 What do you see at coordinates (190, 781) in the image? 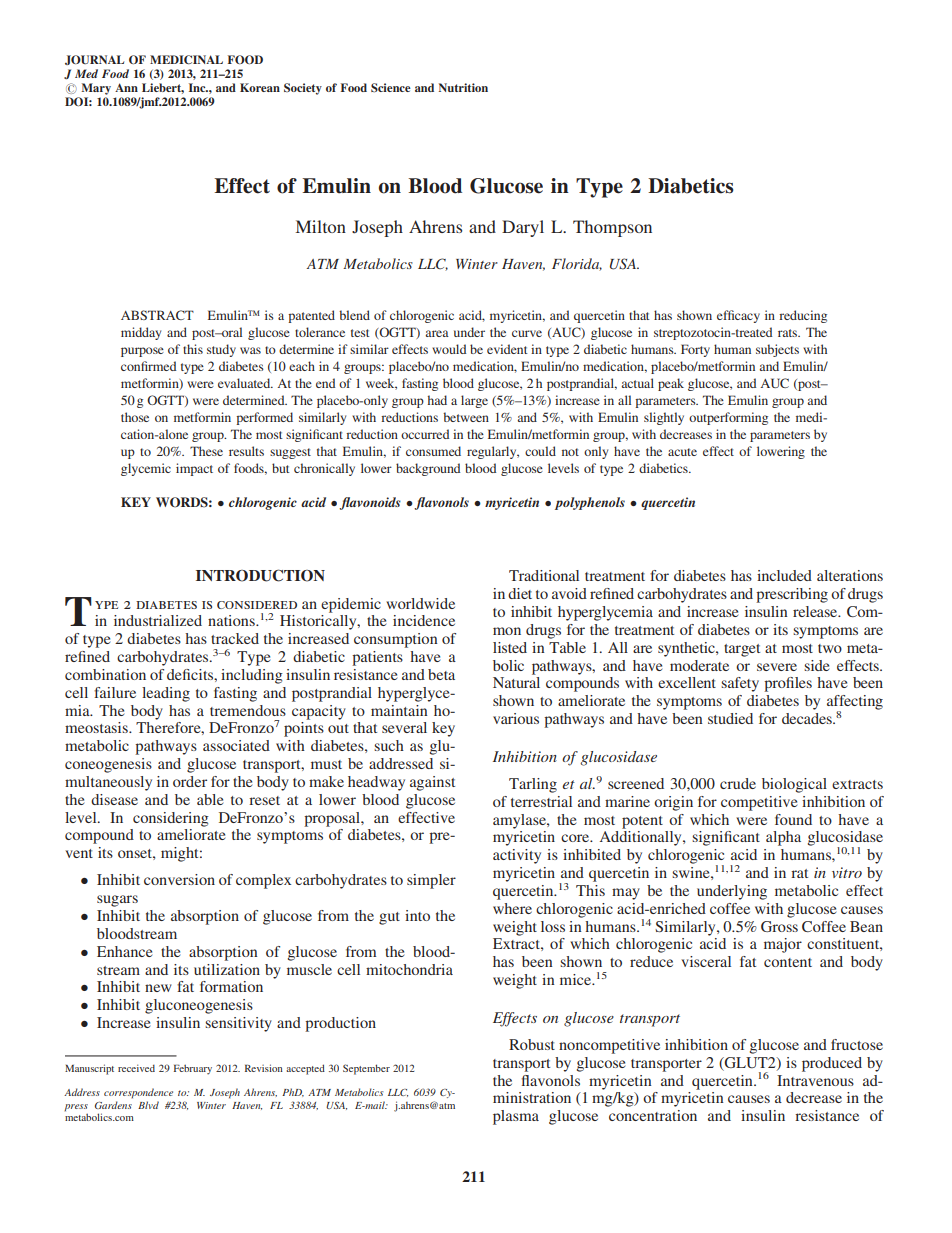
I see `order` at bounding box center [190, 781].
